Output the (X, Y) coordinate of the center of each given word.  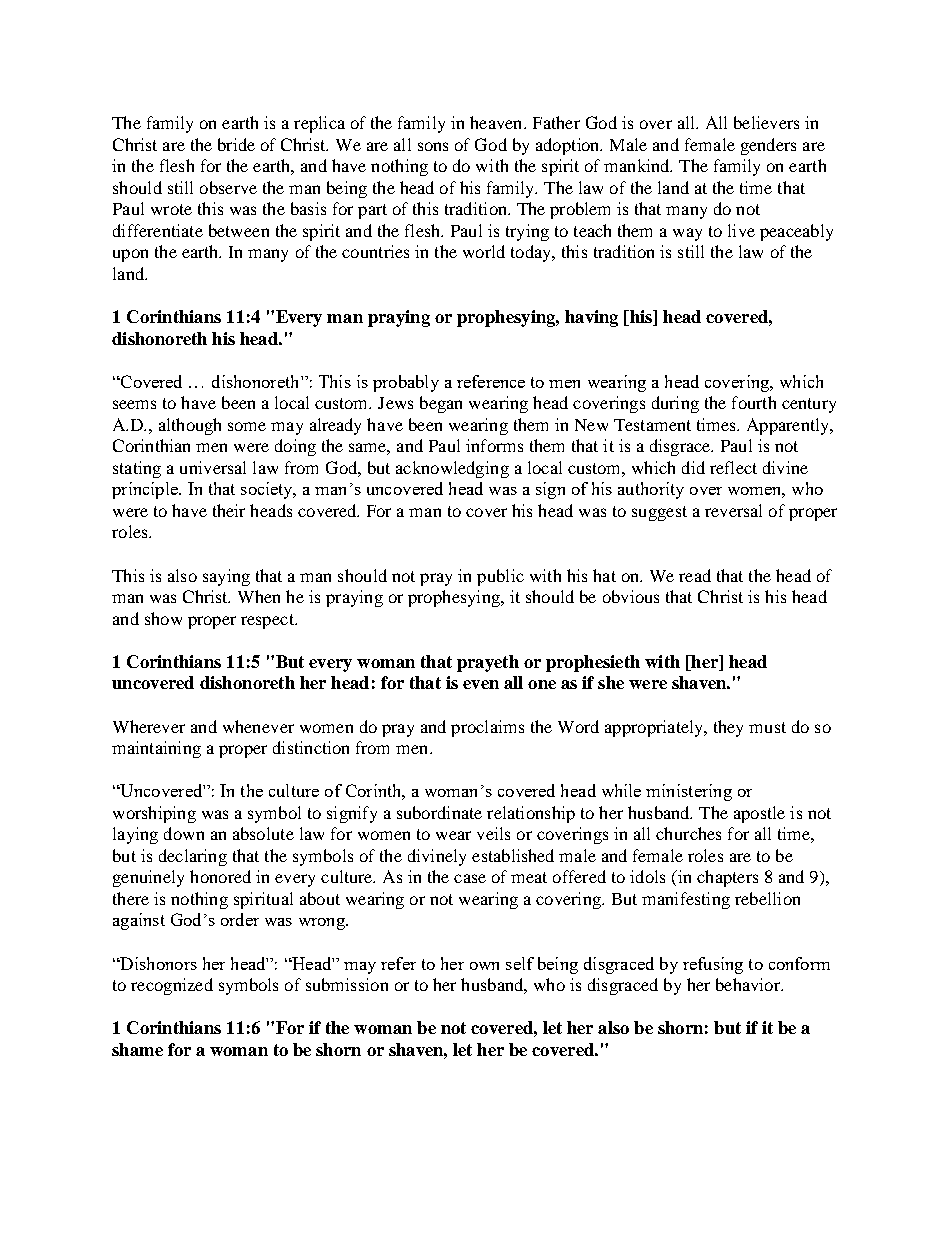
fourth (754, 402)
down (184, 833)
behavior (749, 984)
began (441, 404)
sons (433, 146)
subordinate (439, 812)
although (190, 426)
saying (226, 577)
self (520, 963)
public (500, 577)
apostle (759, 814)
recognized (172, 986)
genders (768, 146)
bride (236, 144)
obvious (631, 596)
